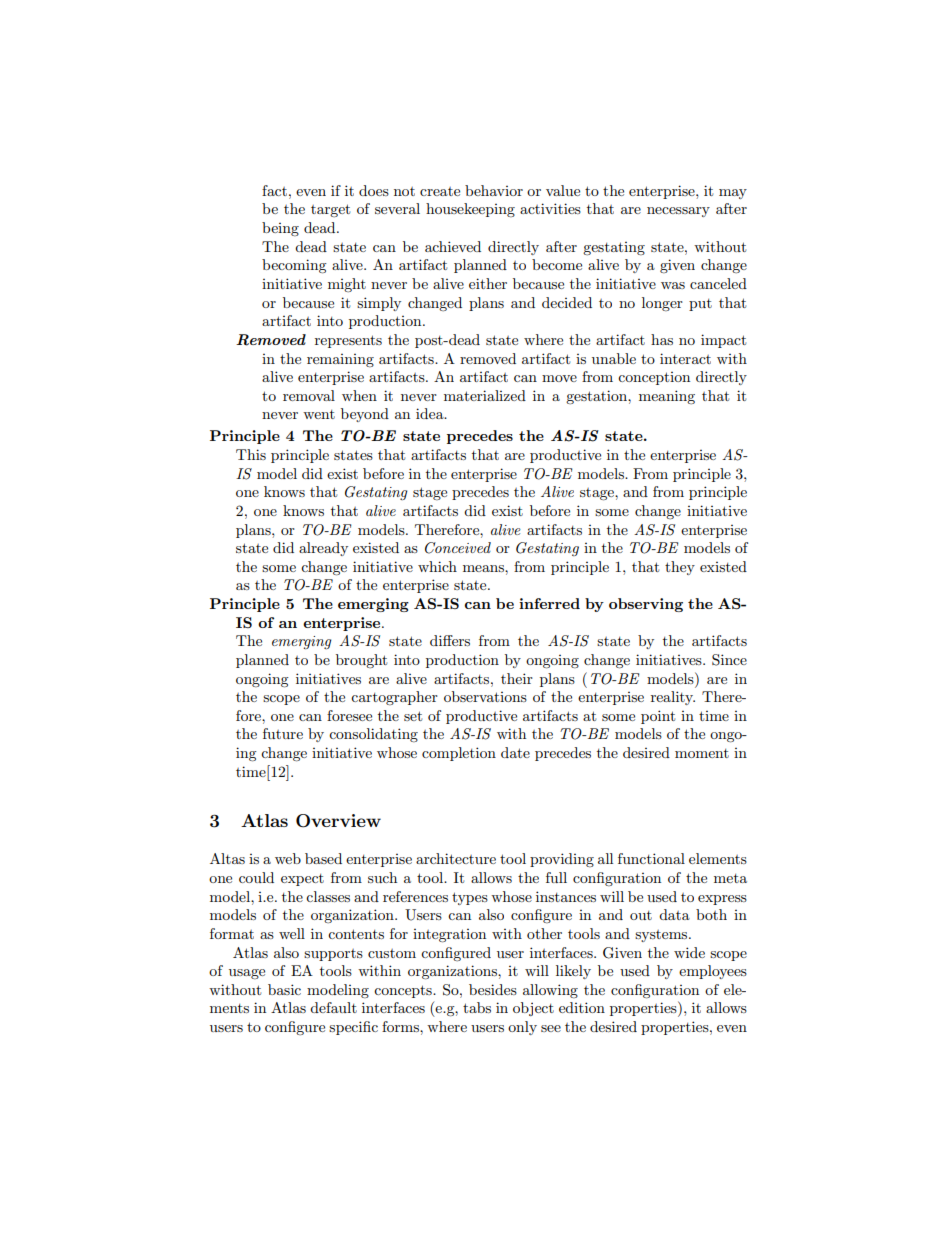  I want to click on observing, so click(646, 605).
